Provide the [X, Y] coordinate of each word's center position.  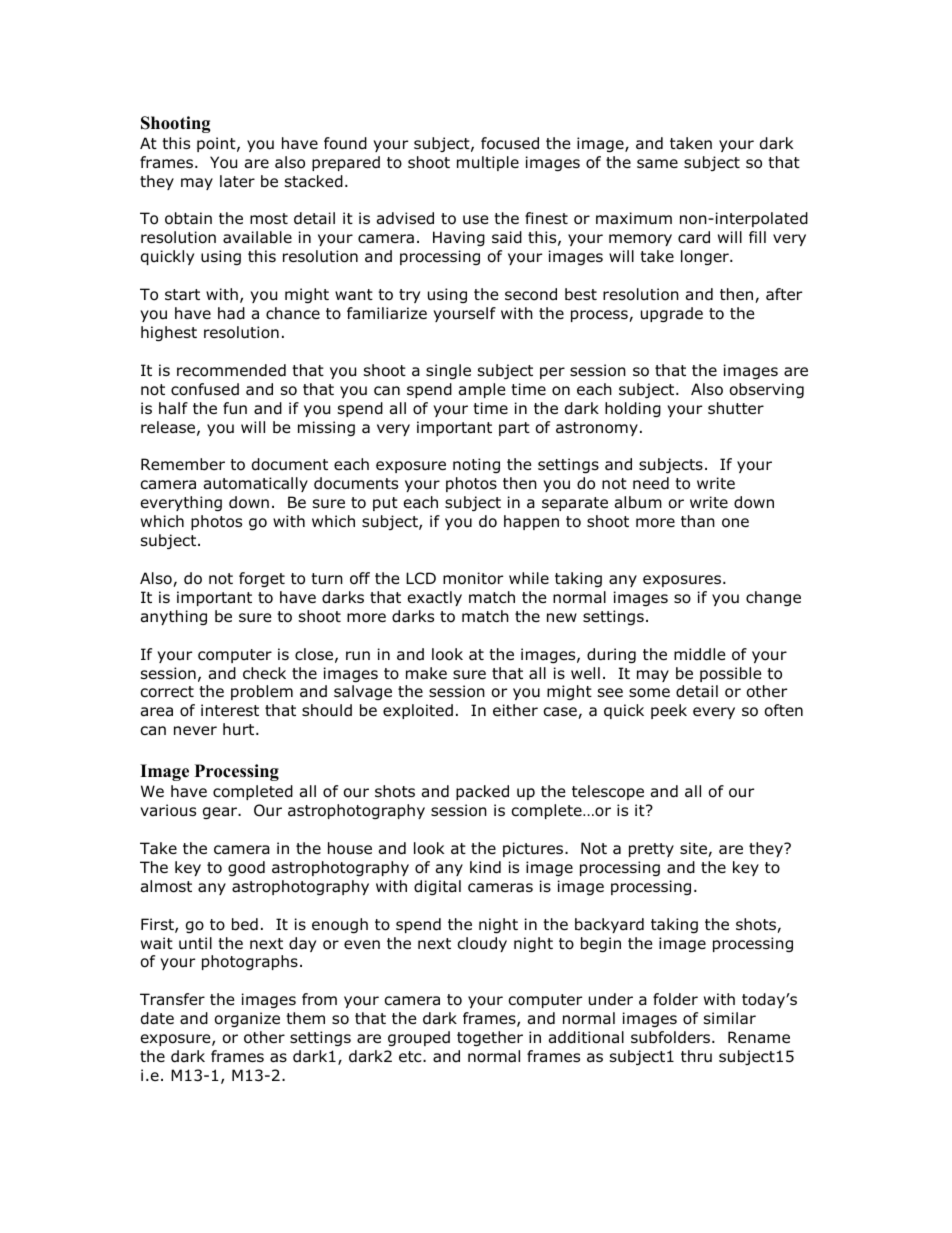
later [237, 181]
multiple [488, 163]
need [651, 483]
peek [669, 711]
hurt [240, 729]
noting [476, 465]
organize [247, 1019]
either [515, 710]
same [657, 164]
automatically [256, 484]
